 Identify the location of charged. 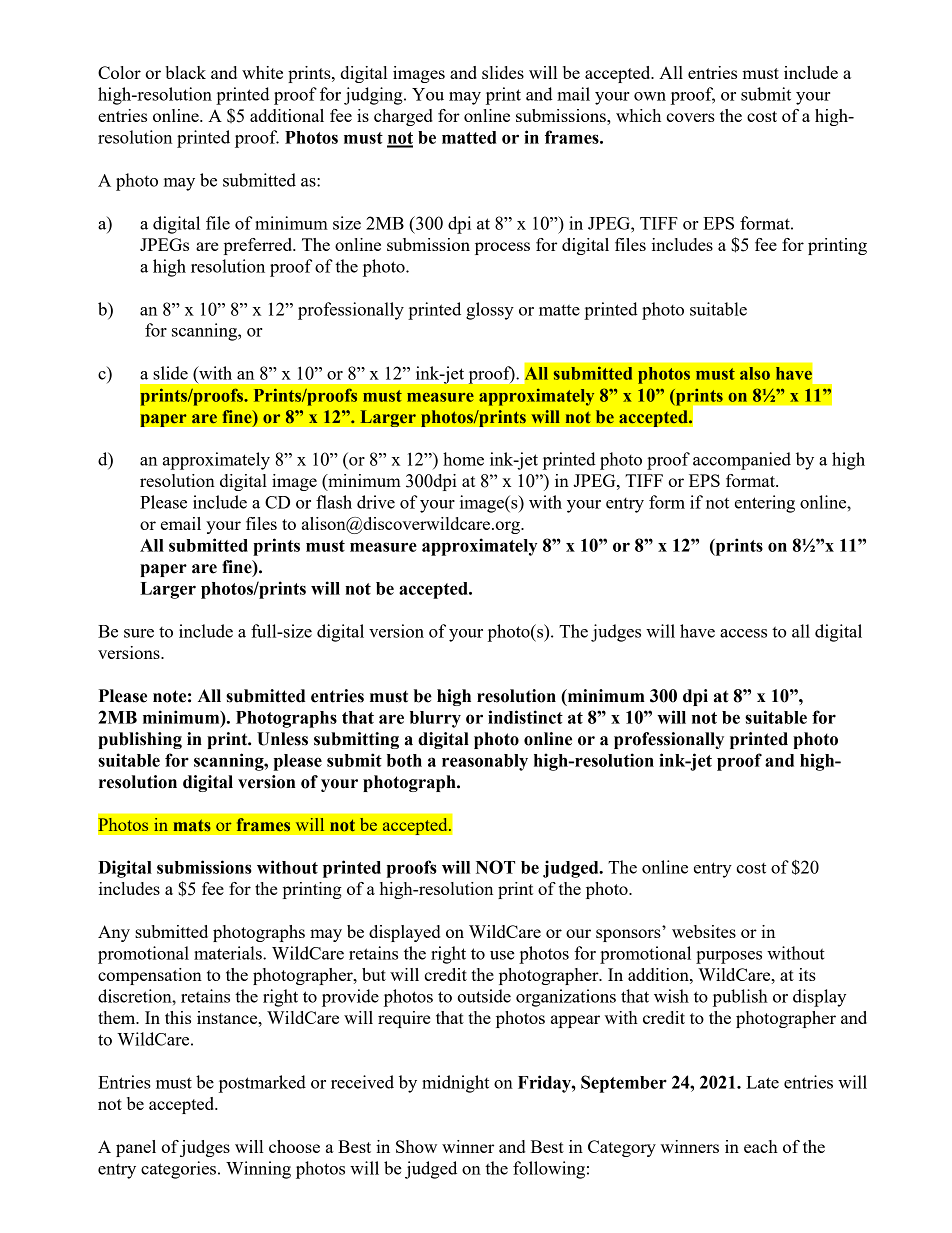
(403, 117).
